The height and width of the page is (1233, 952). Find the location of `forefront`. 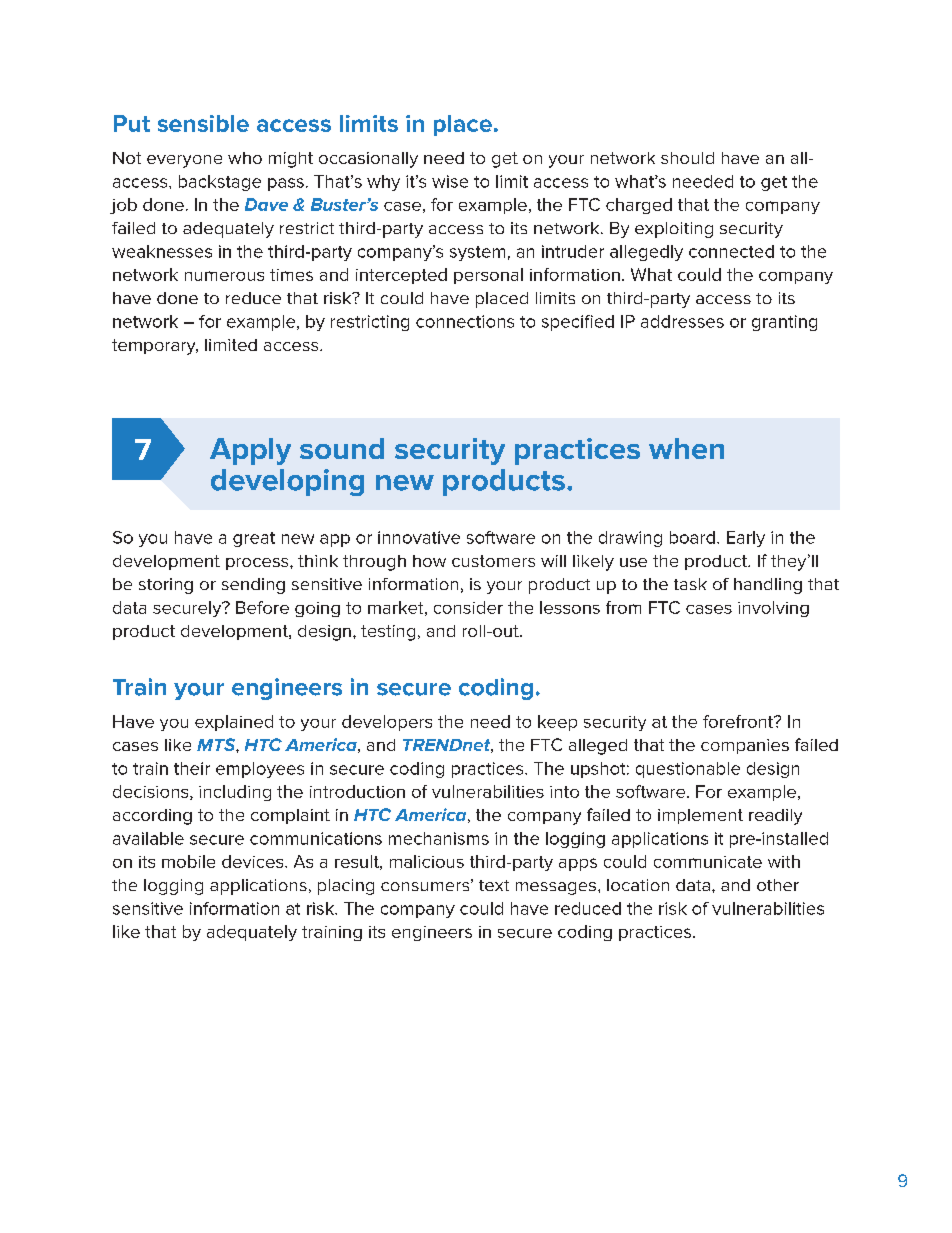

forefront is located at coordinates (739, 721).
